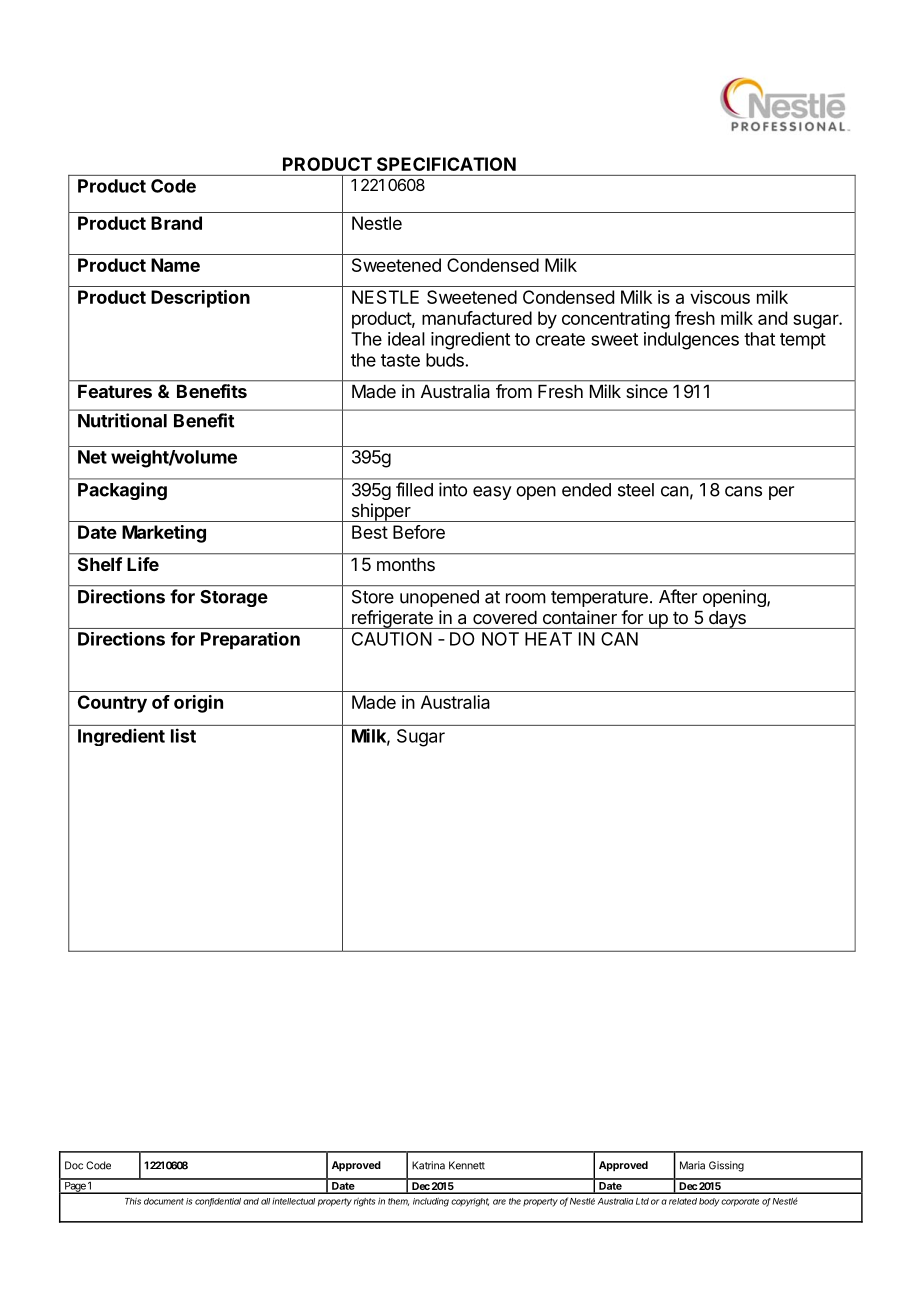 The height and width of the page is (1308, 924). Describe the element at coordinates (183, 735) in the page. I see `list` at that location.
